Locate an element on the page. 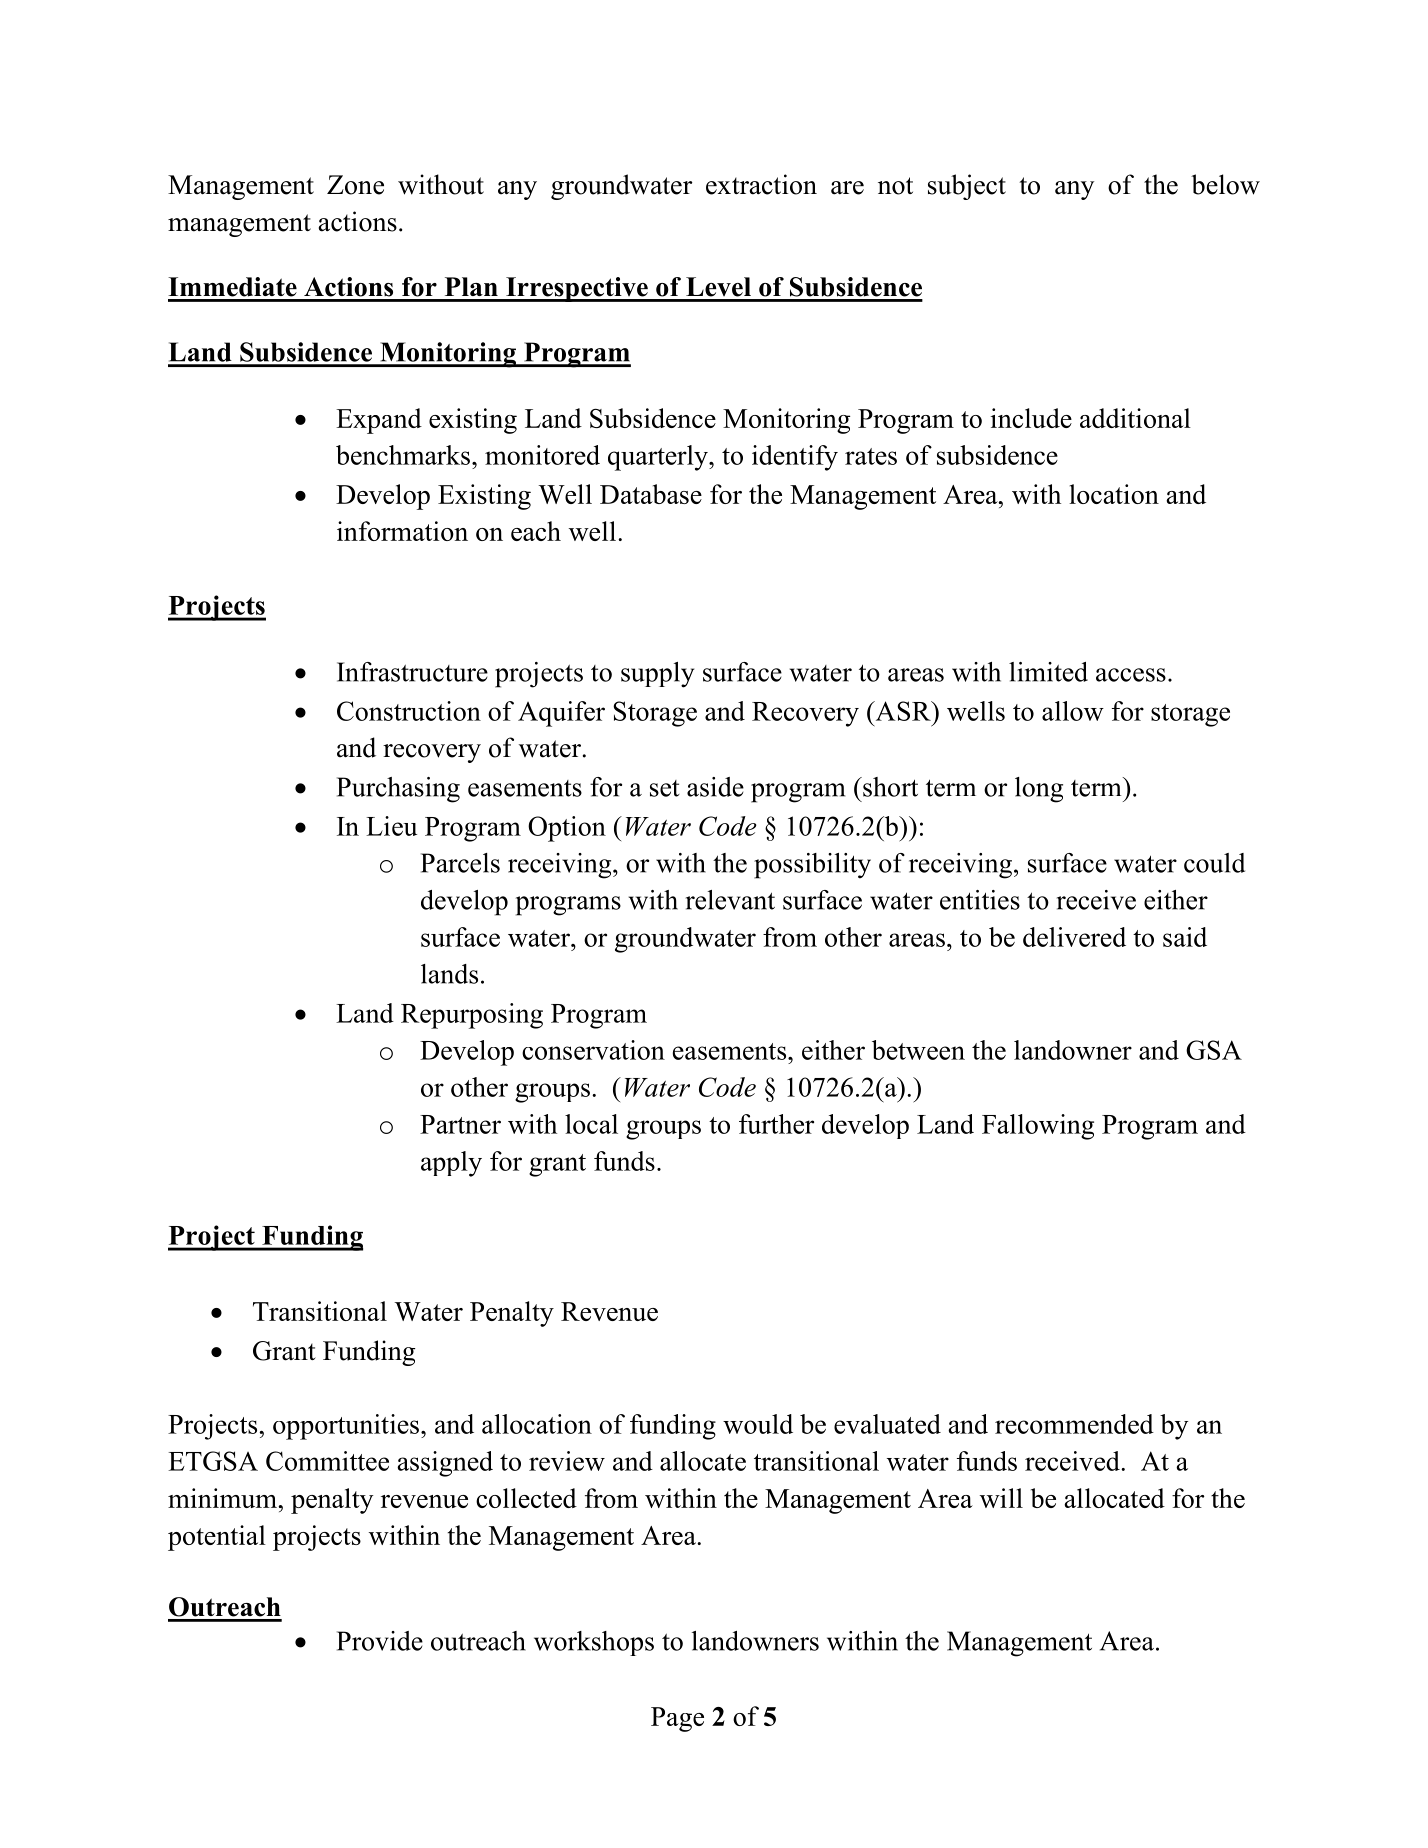  extraction is located at coordinates (761, 184).
